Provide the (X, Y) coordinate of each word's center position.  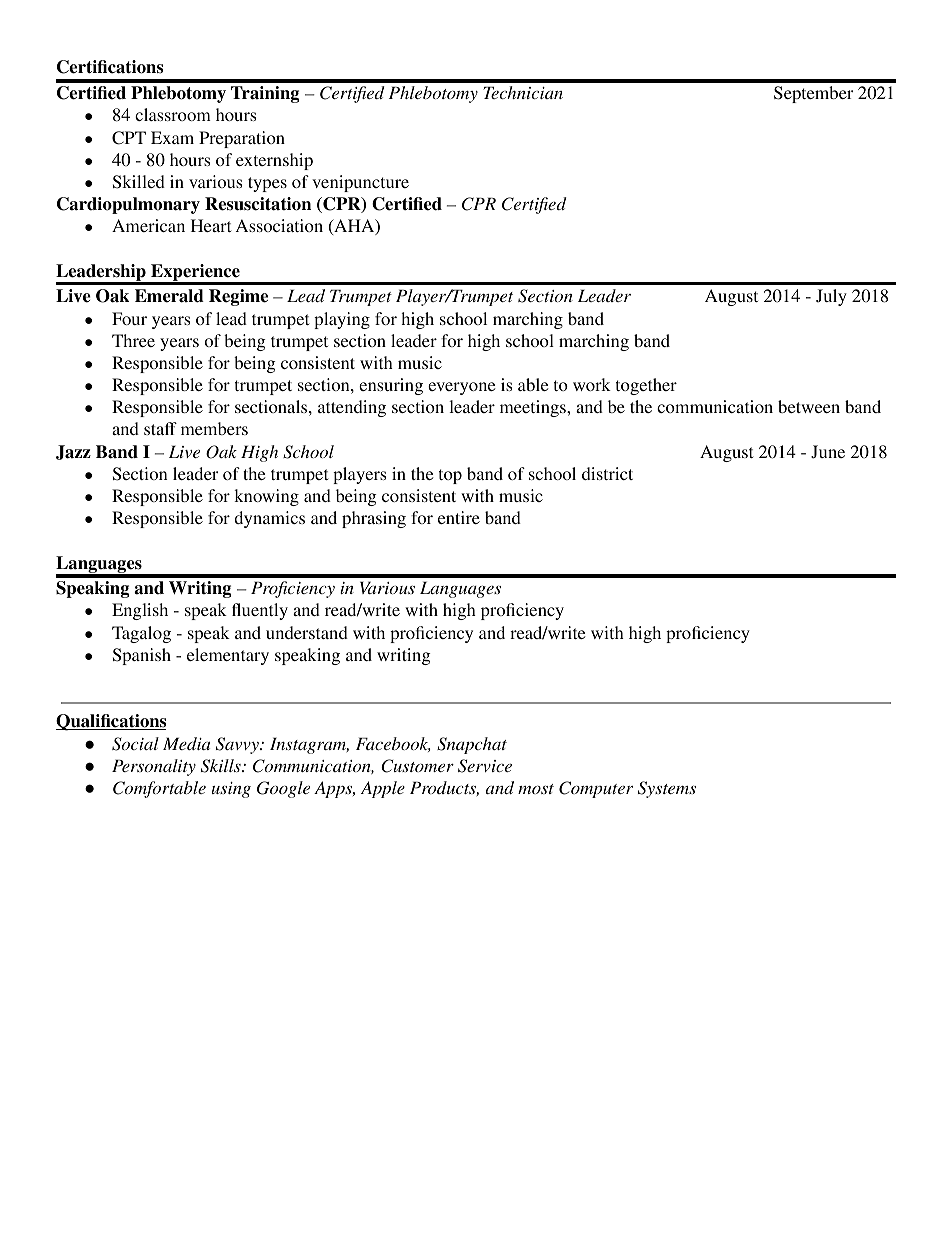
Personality (154, 767)
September (813, 94)
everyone (462, 388)
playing (342, 320)
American (148, 225)
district (607, 473)
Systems (667, 789)
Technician (523, 92)
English (140, 611)
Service (485, 766)
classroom (173, 114)
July (831, 297)
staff (160, 428)
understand (307, 632)
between (809, 406)
